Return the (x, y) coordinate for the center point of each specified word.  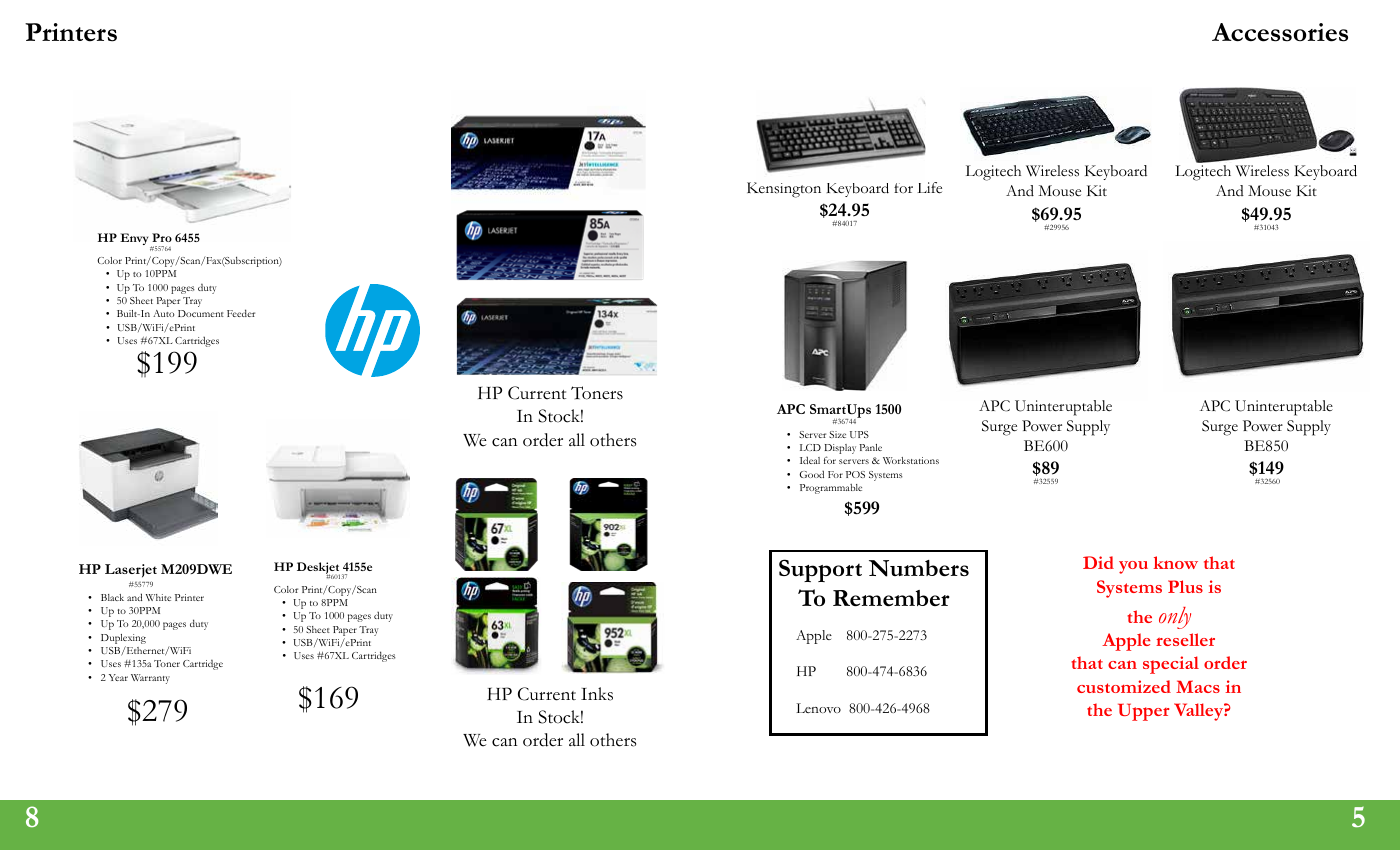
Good (811, 474)
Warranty (150, 679)
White (158, 597)
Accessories (1280, 32)
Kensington (784, 190)
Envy (135, 240)
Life (929, 188)
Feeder (241, 313)
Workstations (911, 460)
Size (837, 434)
